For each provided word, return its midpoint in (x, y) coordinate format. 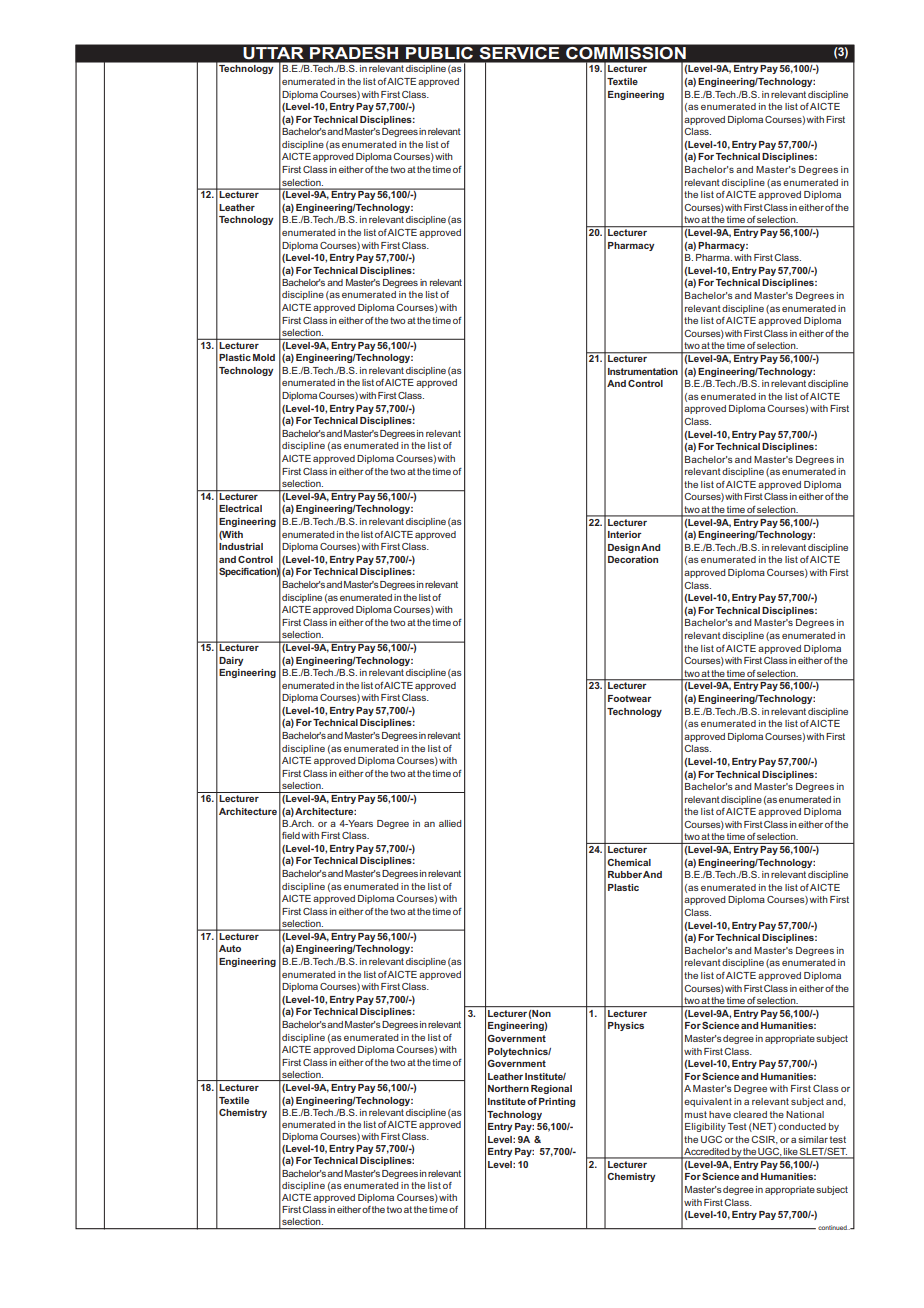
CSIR (764, 1140)
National (805, 1114)
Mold (264, 357)
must (696, 1114)
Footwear (630, 698)
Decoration (633, 559)
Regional (551, 1089)
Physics (626, 1026)
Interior (625, 534)
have (720, 1114)
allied (450, 823)
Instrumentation (643, 371)
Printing (557, 1102)
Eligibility (705, 1127)
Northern (508, 1088)
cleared (750, 1114)
